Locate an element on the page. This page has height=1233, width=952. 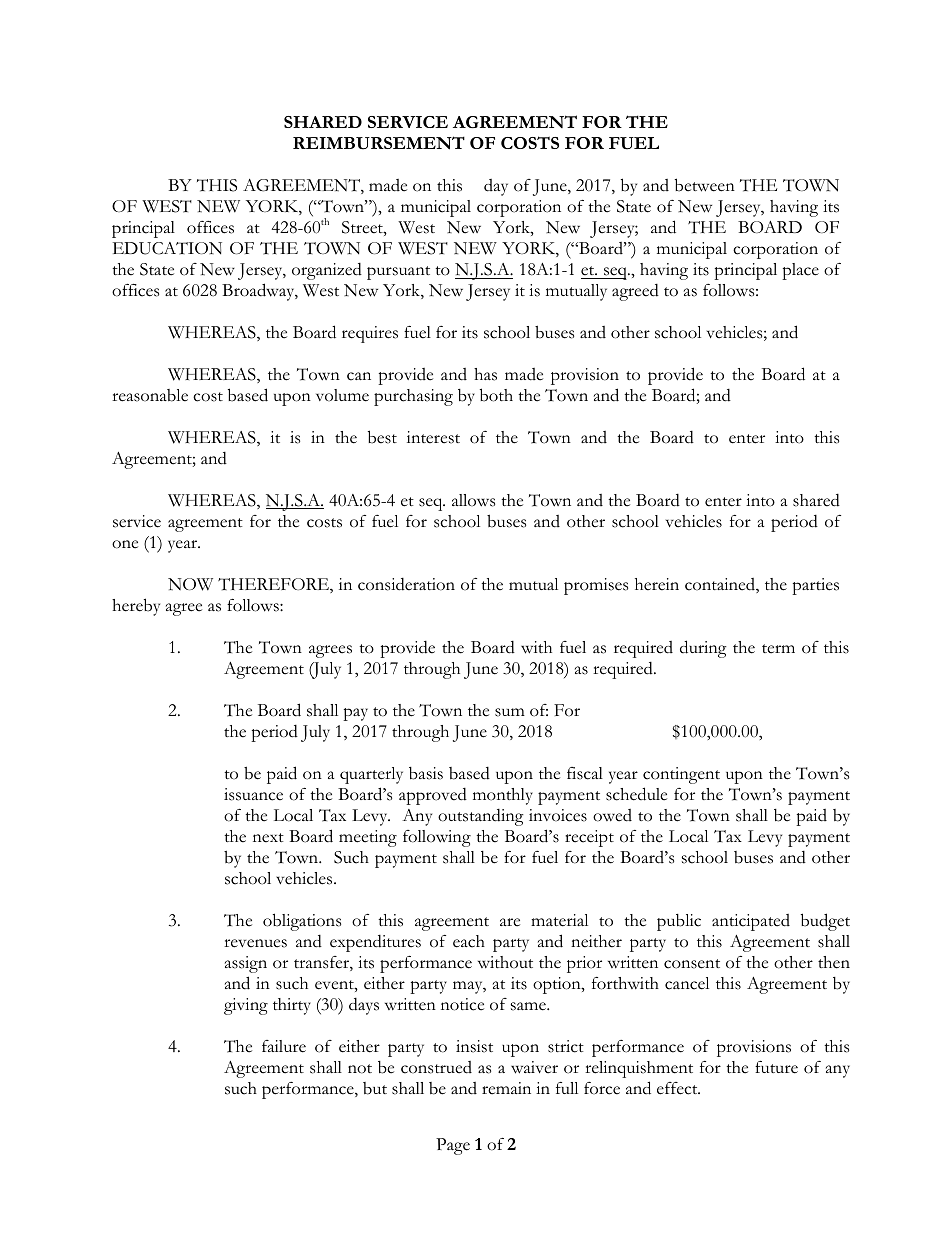
place is located at coordinates (800, 271).
